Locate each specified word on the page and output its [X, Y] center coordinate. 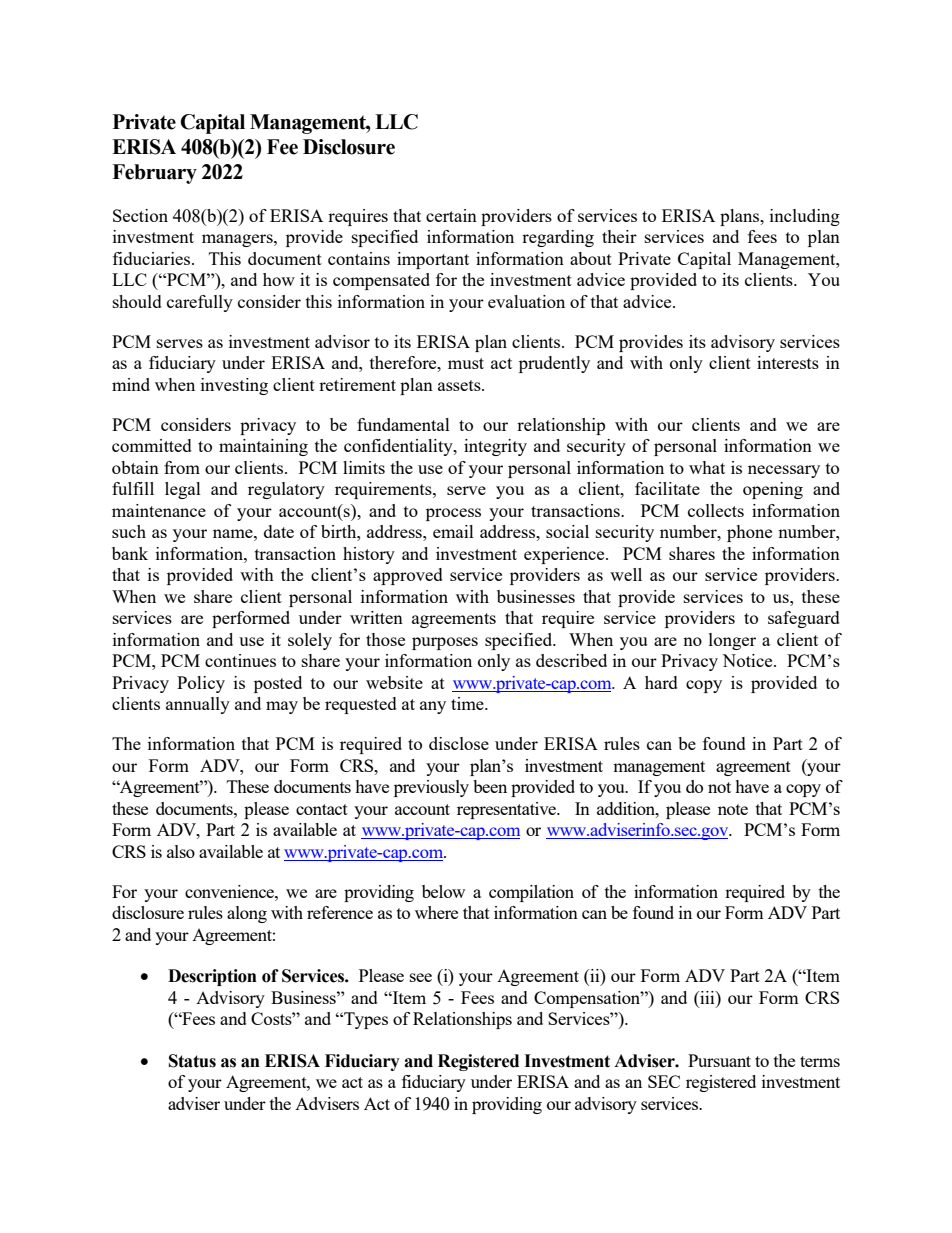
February [154, 174]
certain [451, 215]
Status [192, 1061]
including [805, 217]
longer [732, 641]
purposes [445, 643]
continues [240, 660]
